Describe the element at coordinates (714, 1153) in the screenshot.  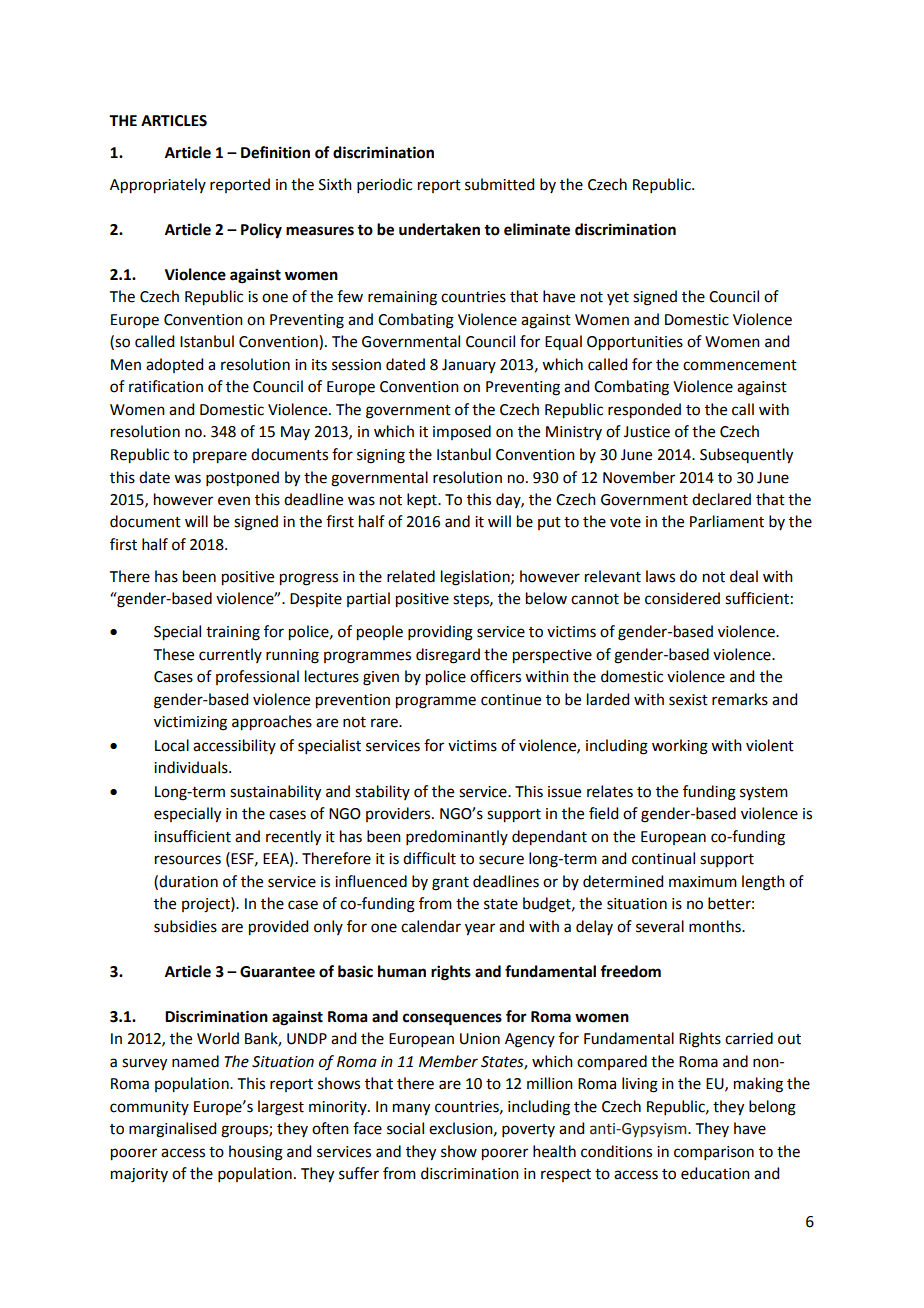
I see `comparison` at that location.
